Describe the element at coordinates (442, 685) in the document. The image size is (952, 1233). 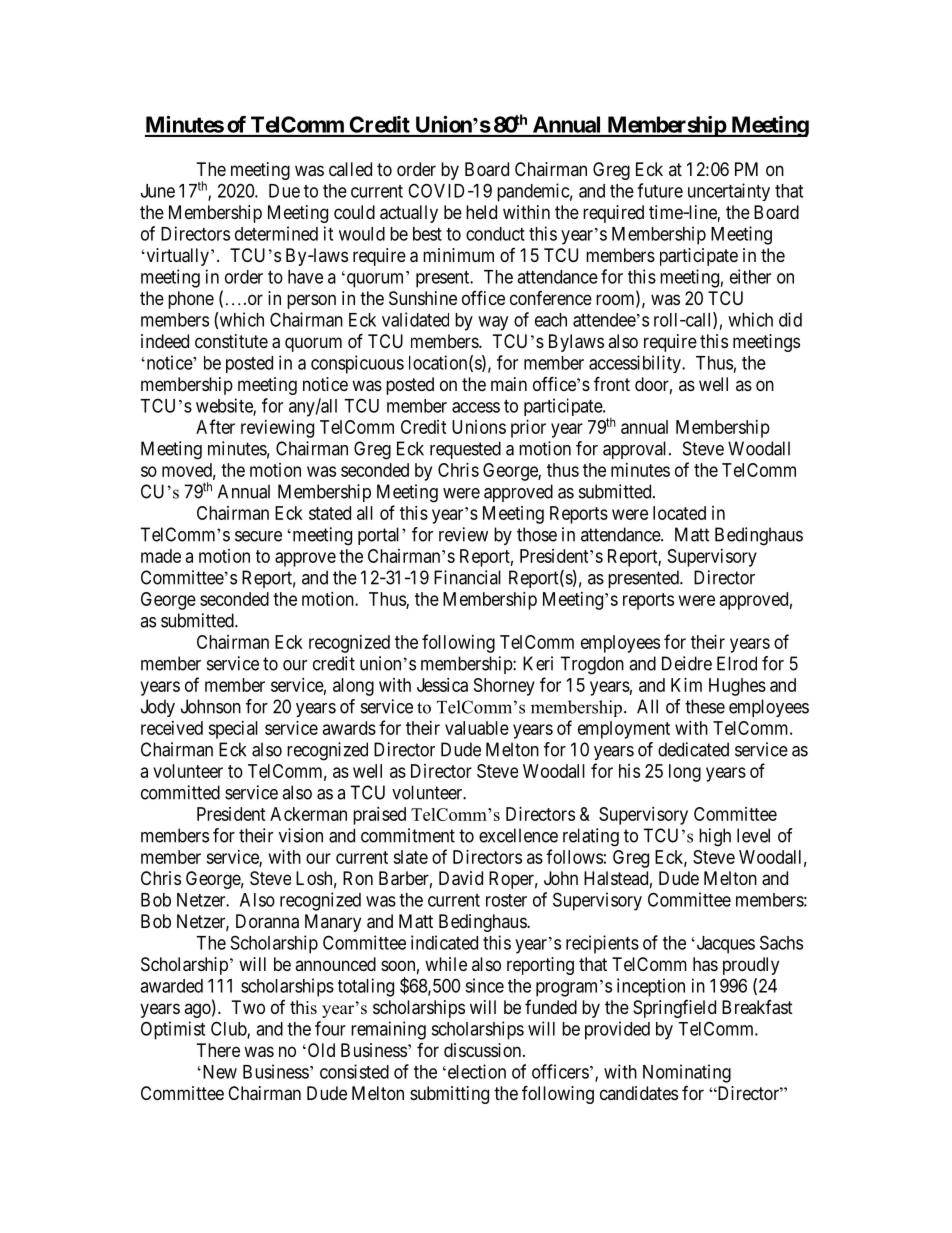
I see `Jessica` at that location.
